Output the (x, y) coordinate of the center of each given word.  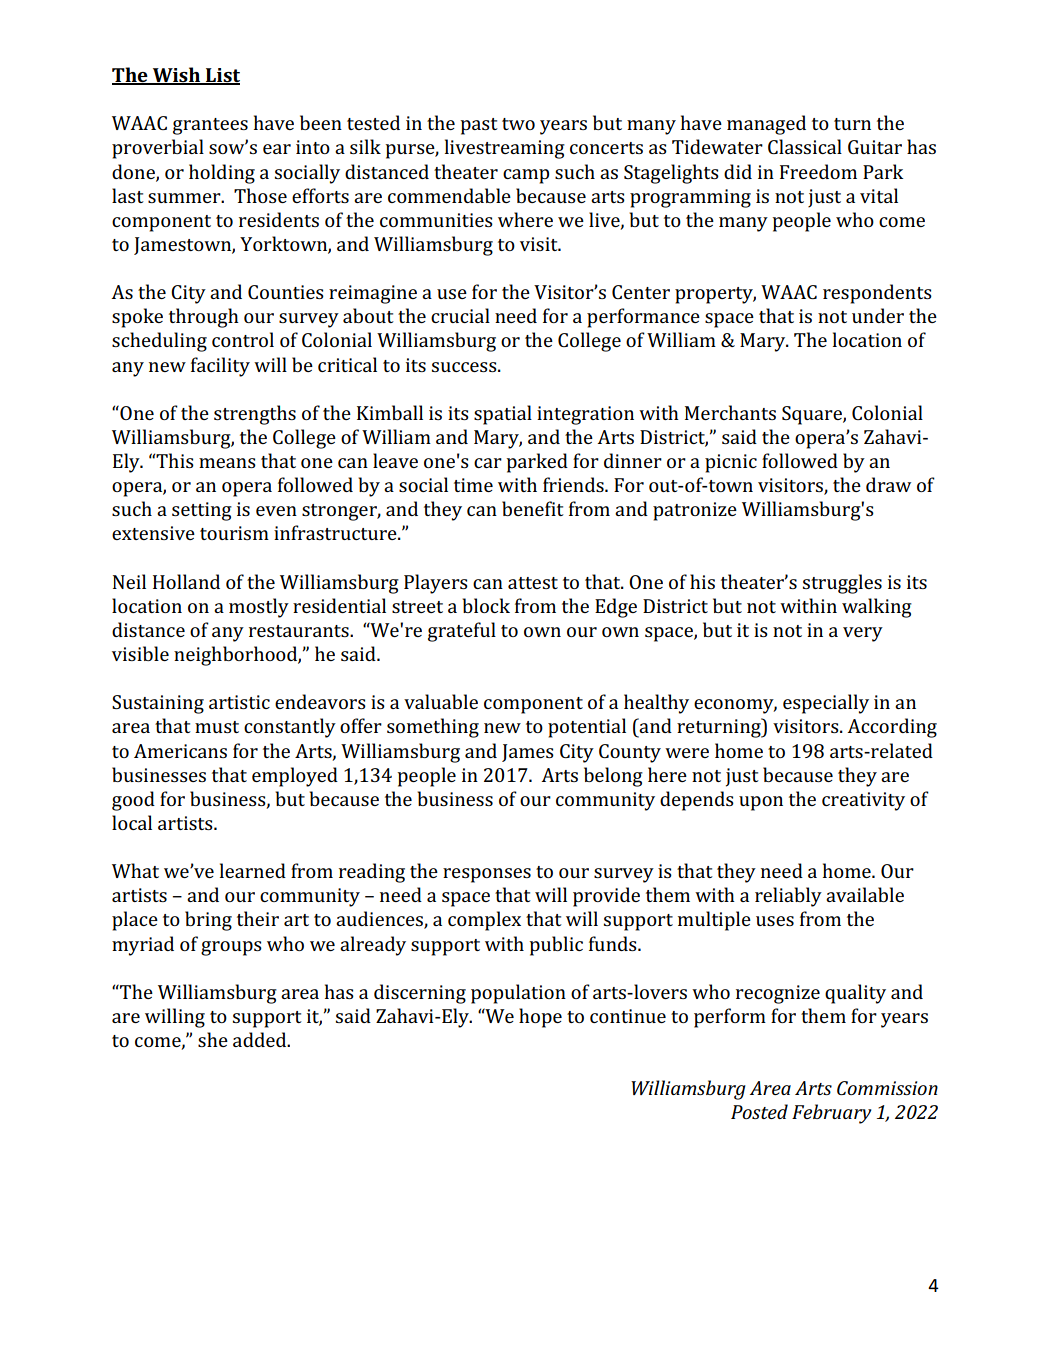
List (222, 76)
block (486, 605)
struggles (842, 584)
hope (540, 1018)
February (832, 1114)
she (213, 1039)
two (518, 124)
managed (766, 125)
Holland (186, 581)
